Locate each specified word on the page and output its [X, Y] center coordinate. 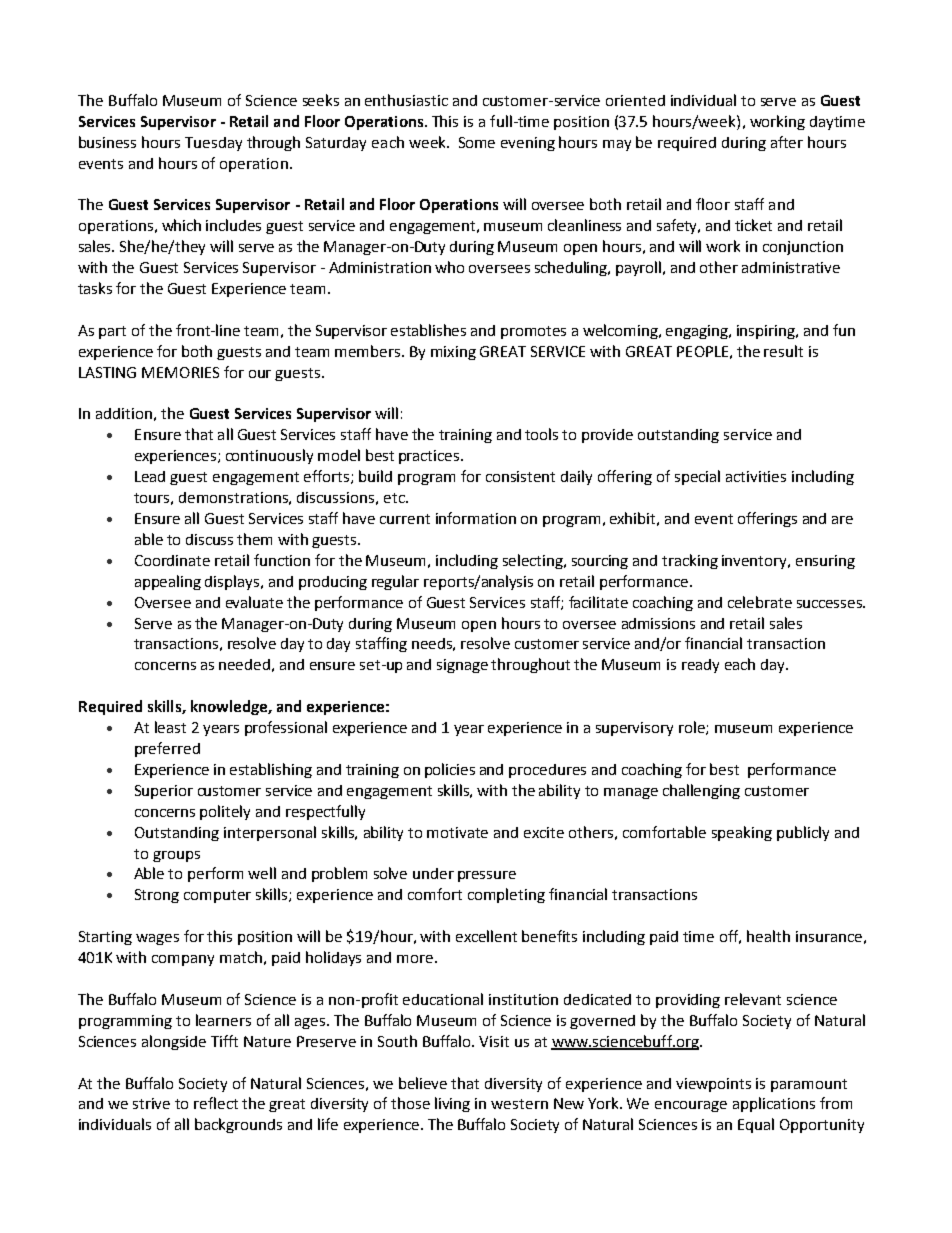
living [452, 1104]
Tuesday [213, 144]
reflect [216, 1103]
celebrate [760, 602]
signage [462, 666]
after [787, 142]
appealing [168, 582]
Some [477, 142]
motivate [457, 832]
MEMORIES [180, 372]
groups [176, 856]
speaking [742, 833]
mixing [453, 353]
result [783, 351]
